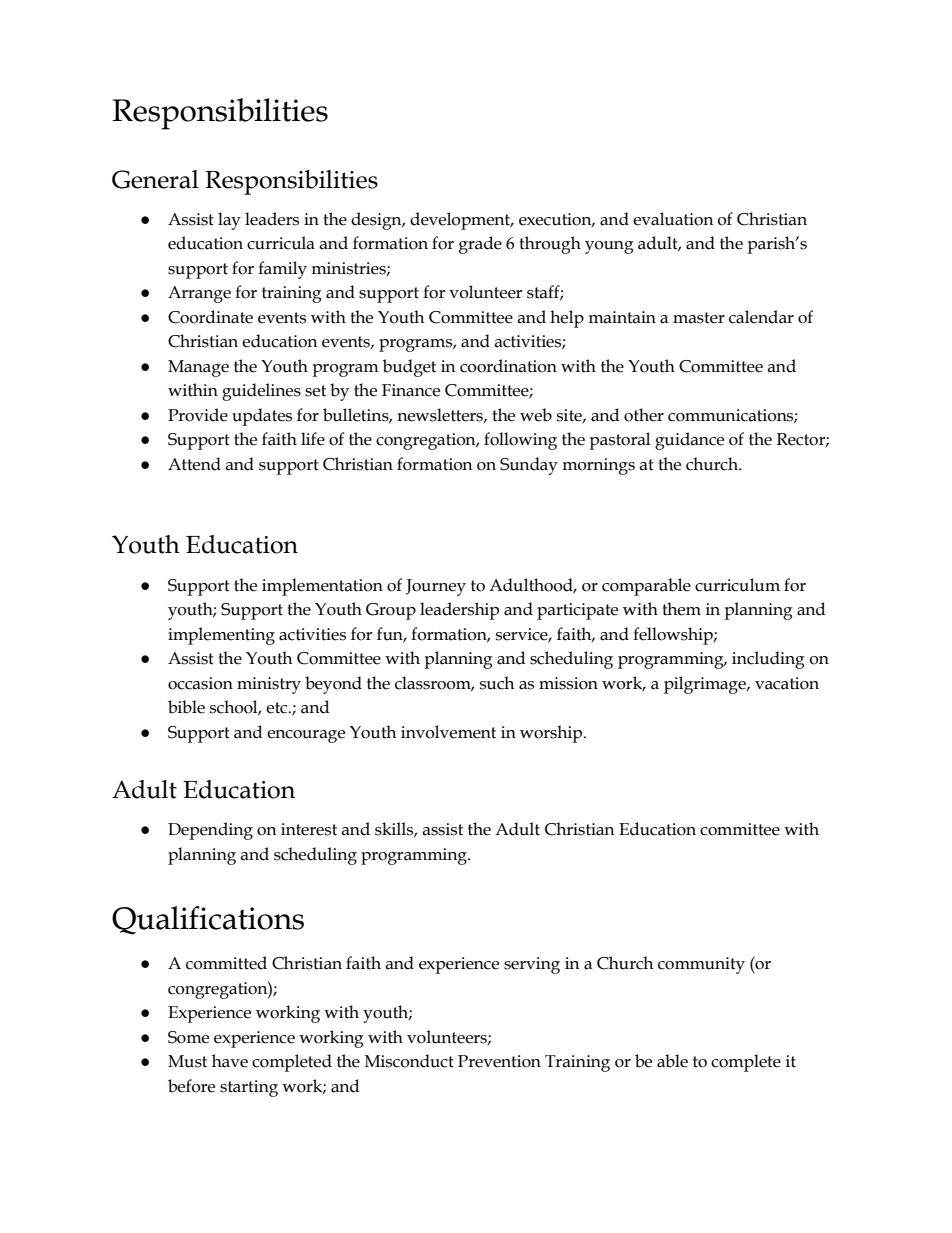 This screenshot has height=1233, width=952. What do you see at coordinates (229, 221) in the screenshot?
I see `lay` at bounding box center [229, 221].
